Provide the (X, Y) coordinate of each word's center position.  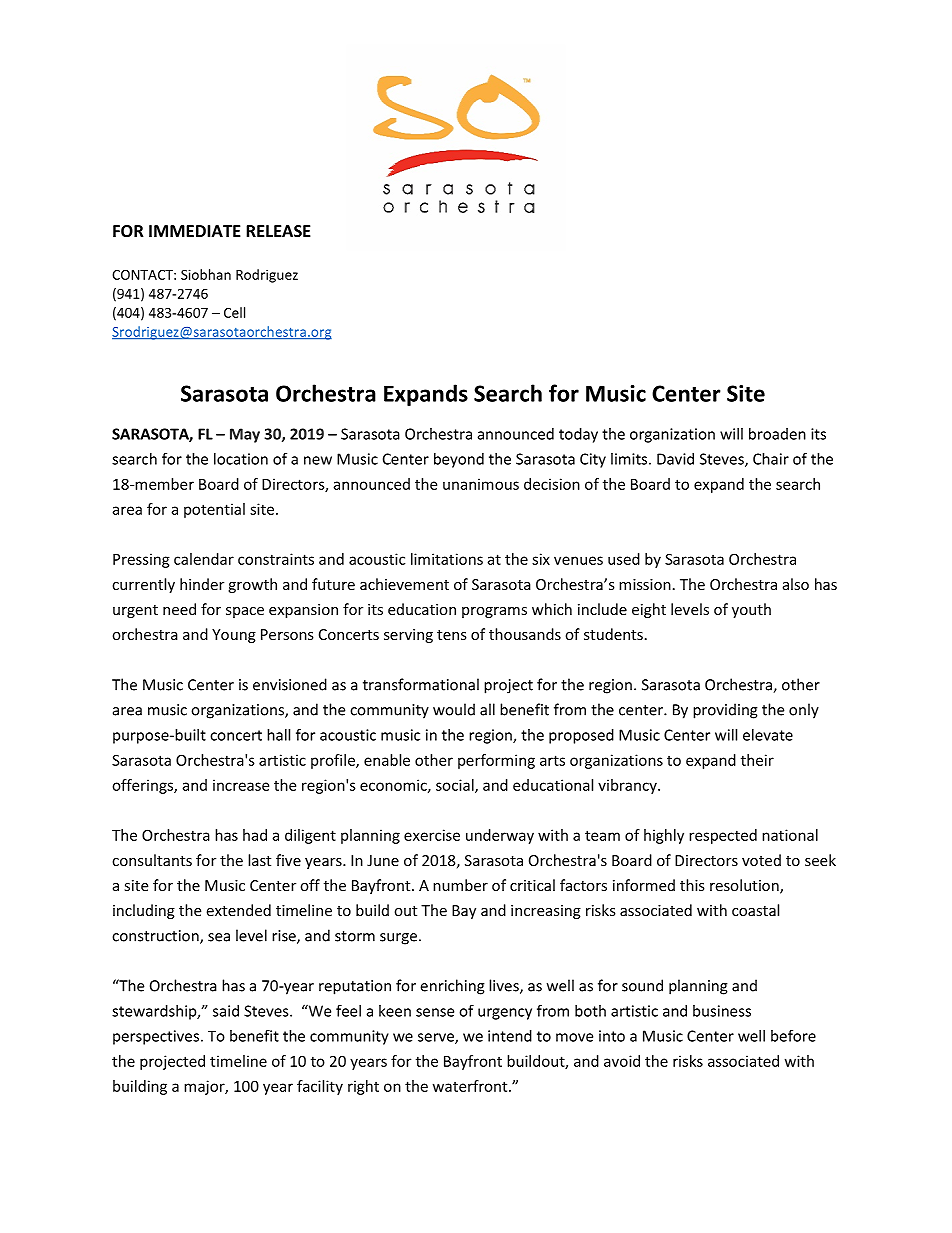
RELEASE (278, 231)
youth (751, 610)
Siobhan (206, 274)
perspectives (156, 1037)
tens (452, 635)
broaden (777, 434)
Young (234, 636)
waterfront (471, 1086)
